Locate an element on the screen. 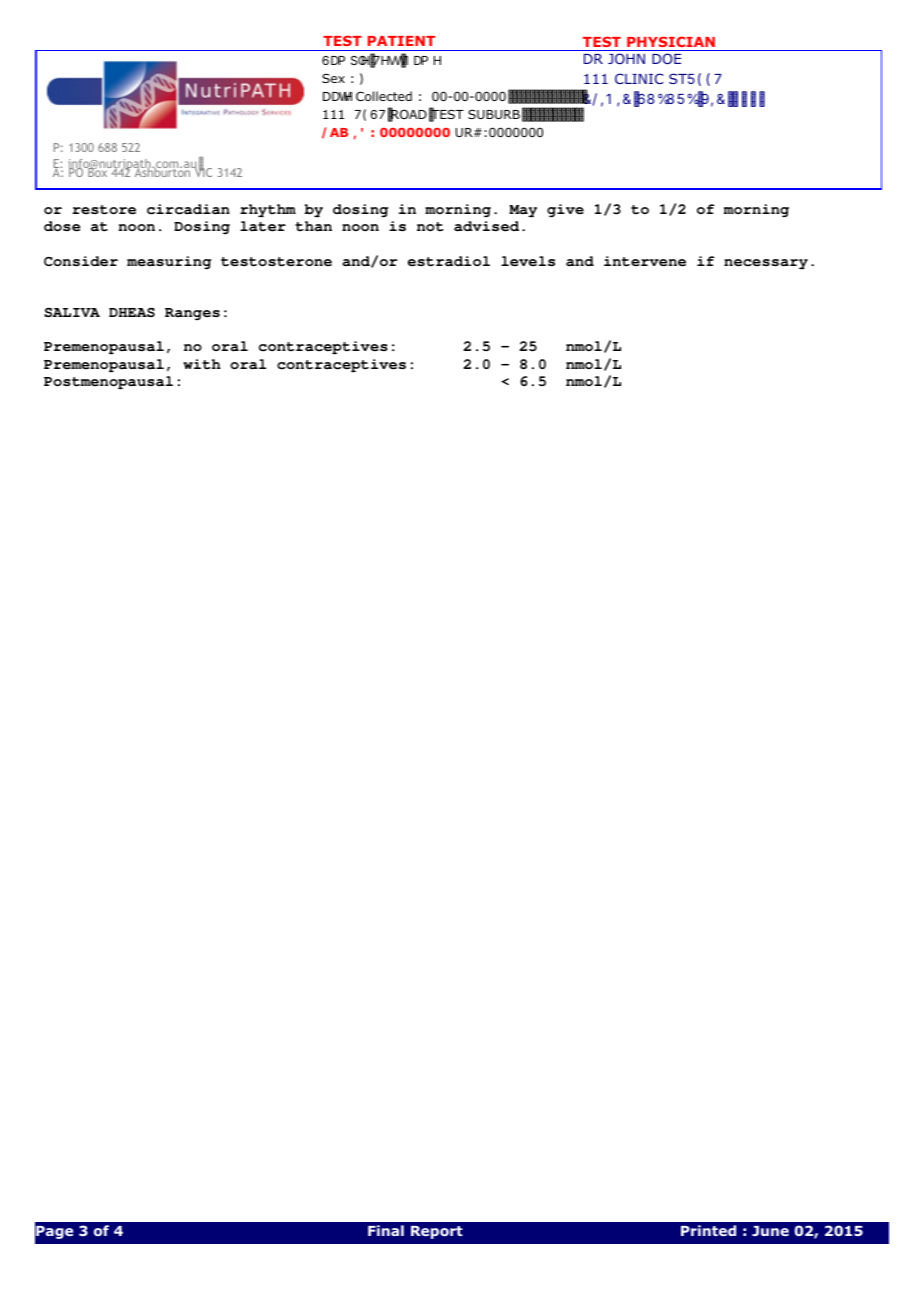  Collected is located at coordinates (384, 96).
